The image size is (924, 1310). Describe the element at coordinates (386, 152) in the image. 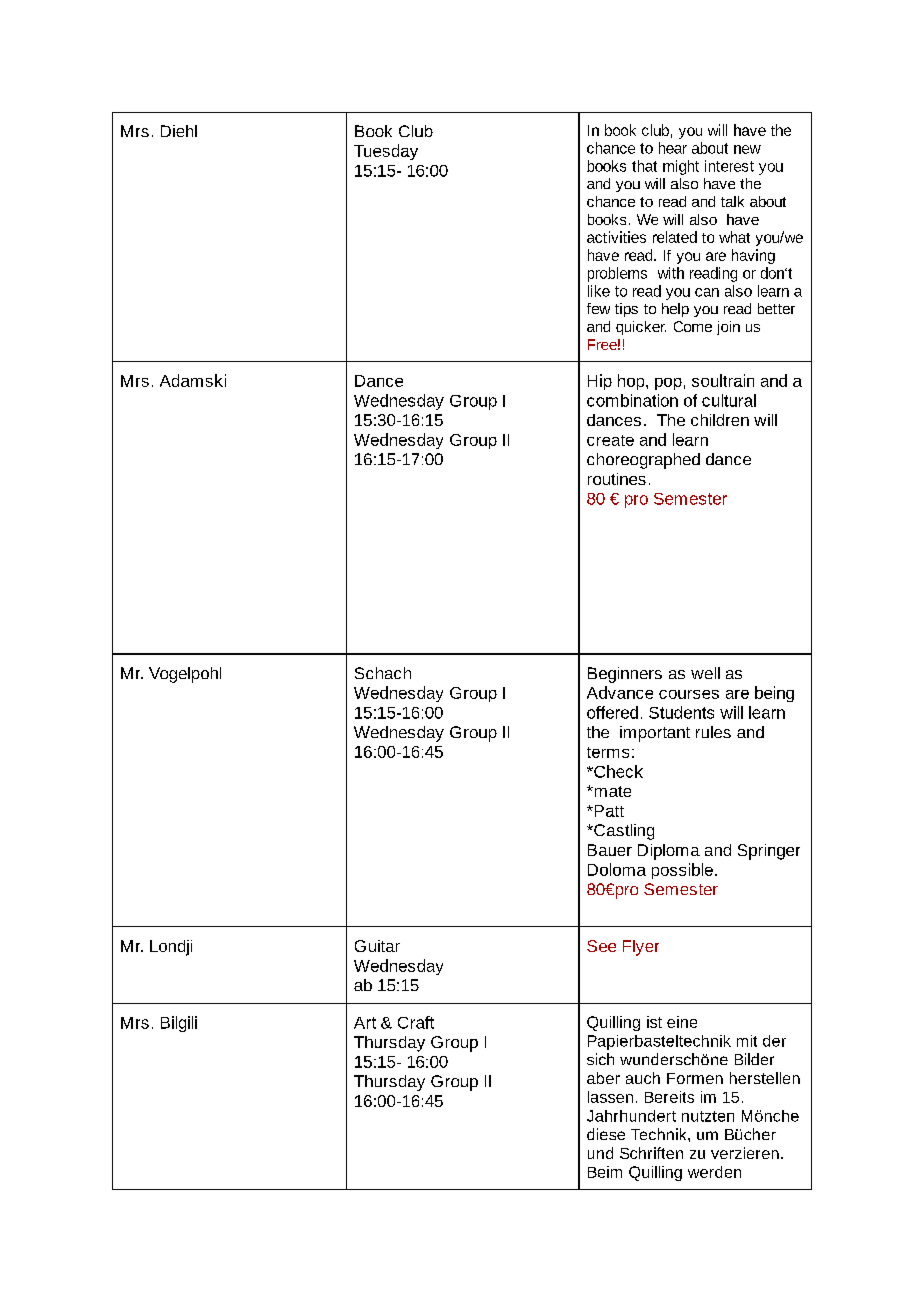

I see `Tuesday` at that location.
